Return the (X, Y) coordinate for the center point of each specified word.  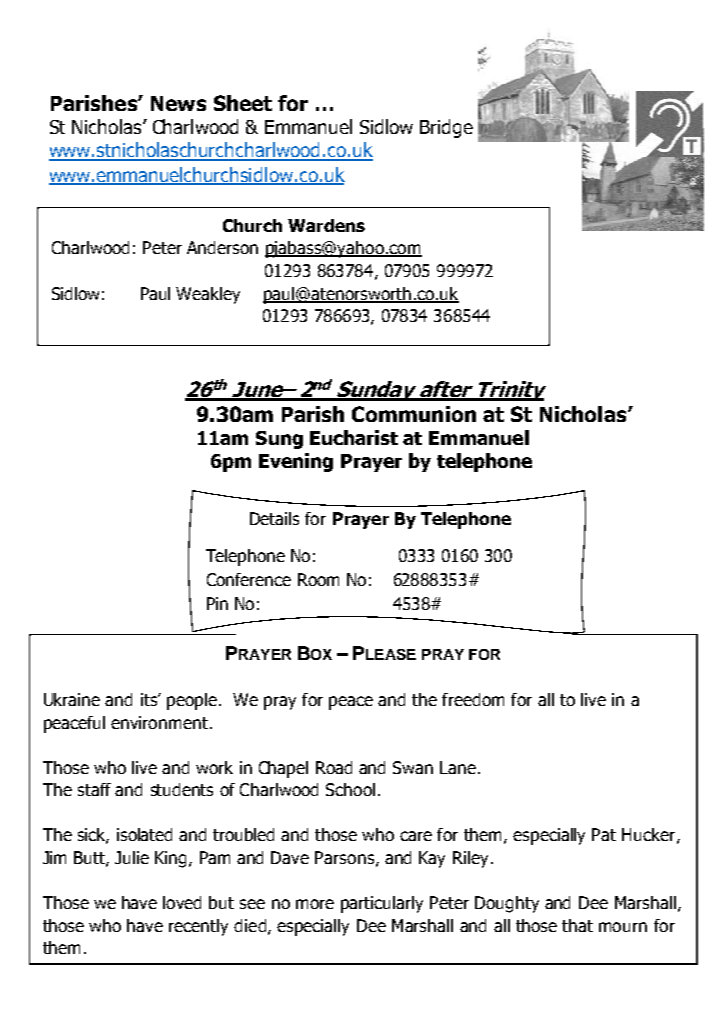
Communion (414, 414)
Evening (296, 462)
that (577, 925)
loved (182, 902)
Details (274, 518)
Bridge (446, 128)
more (315, 904)
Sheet (243, 103)
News (178, 103)
